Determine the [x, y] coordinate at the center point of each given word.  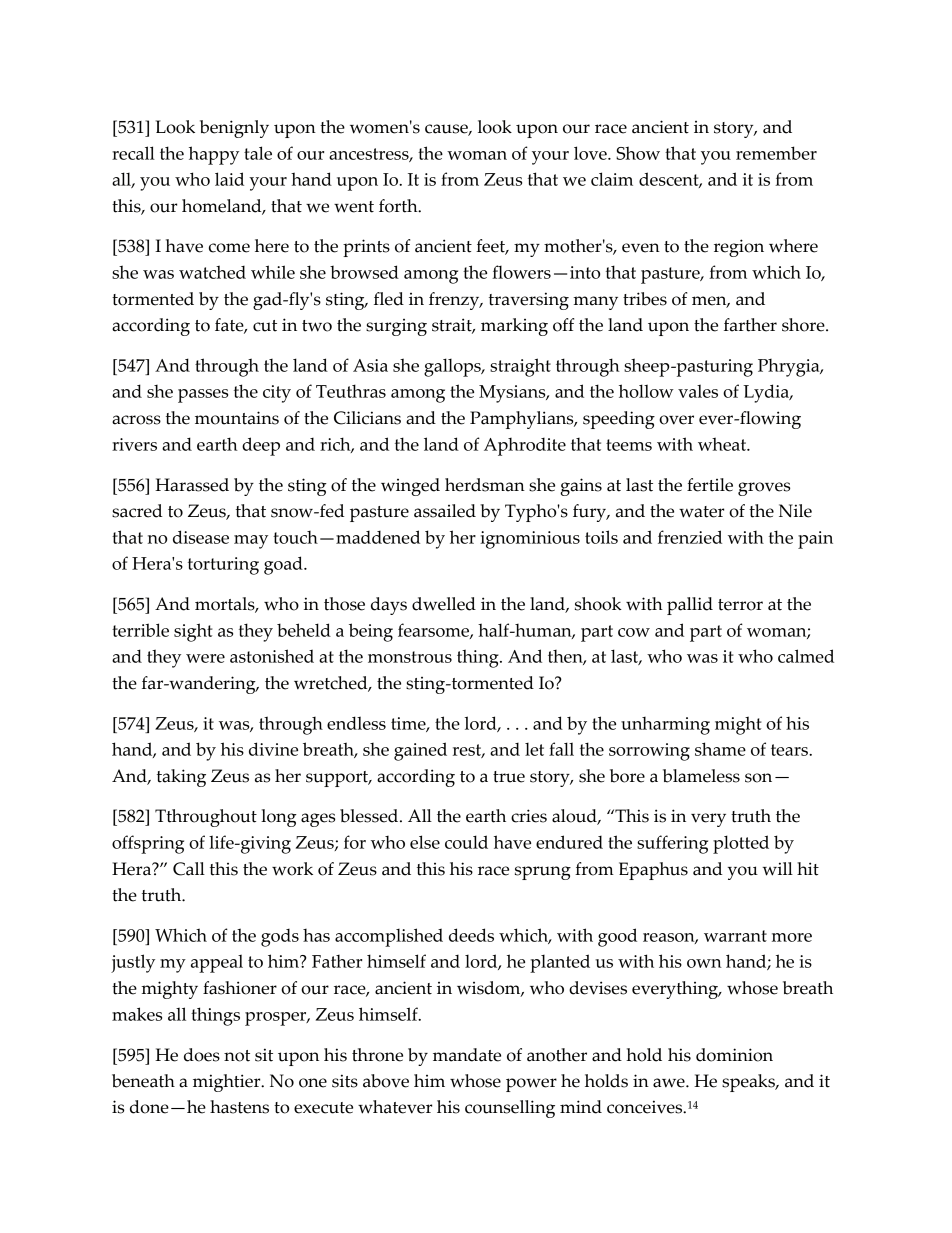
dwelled [444, 604]
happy [214, 155]
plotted [741, 844]
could [466, 842]
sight [193, 632]
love [591, 153]
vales [698, 391]
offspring [148, 844]
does [202, 1055]
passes [203, 396]
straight [520, 367]
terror [740, 605]
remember [776, 153]
